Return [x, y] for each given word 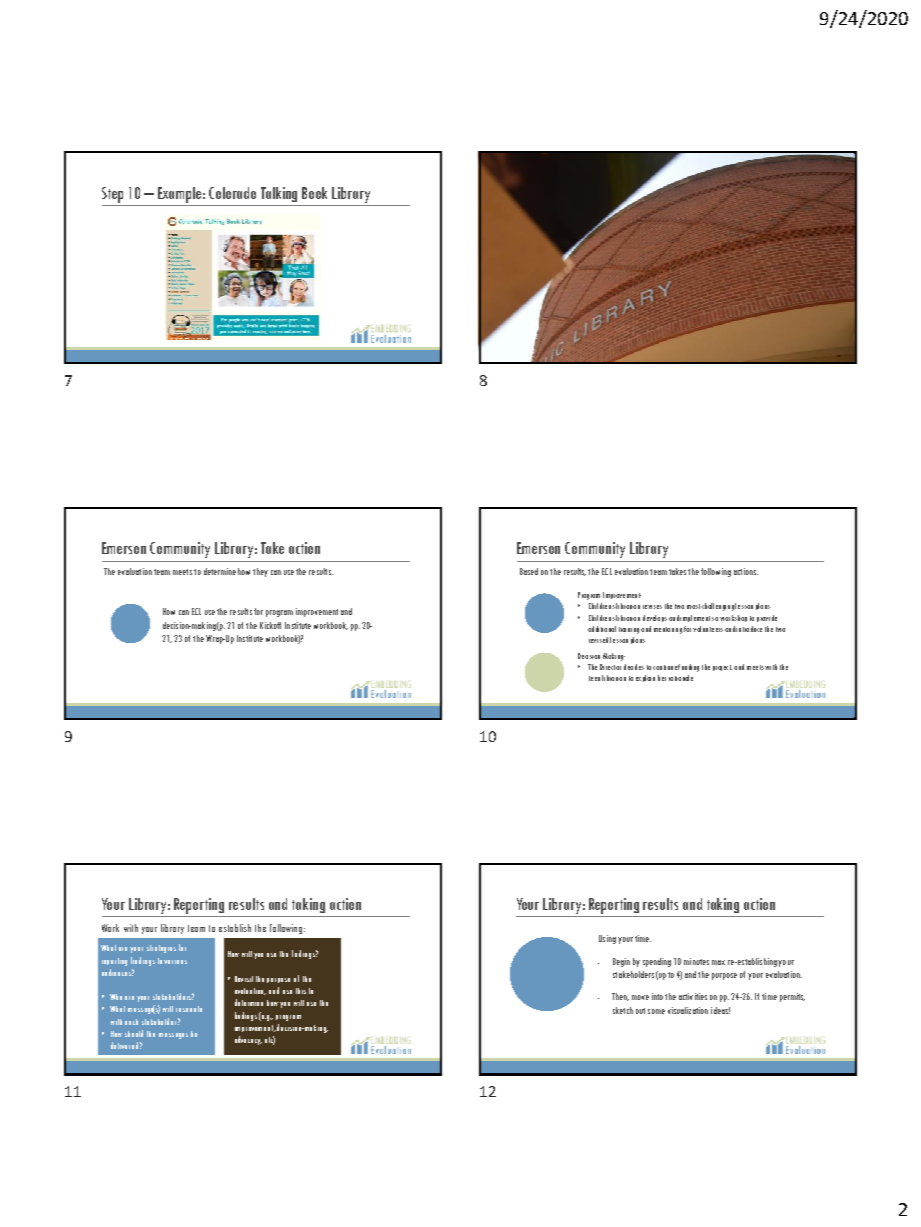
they [260, 572]
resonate [189, 1009]
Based [529, 571]
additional [602, 629]
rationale [681, 678]
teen [594, 678]
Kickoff [270, 625]
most [693, 606]
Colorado [232, 193]
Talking [279, 194]
